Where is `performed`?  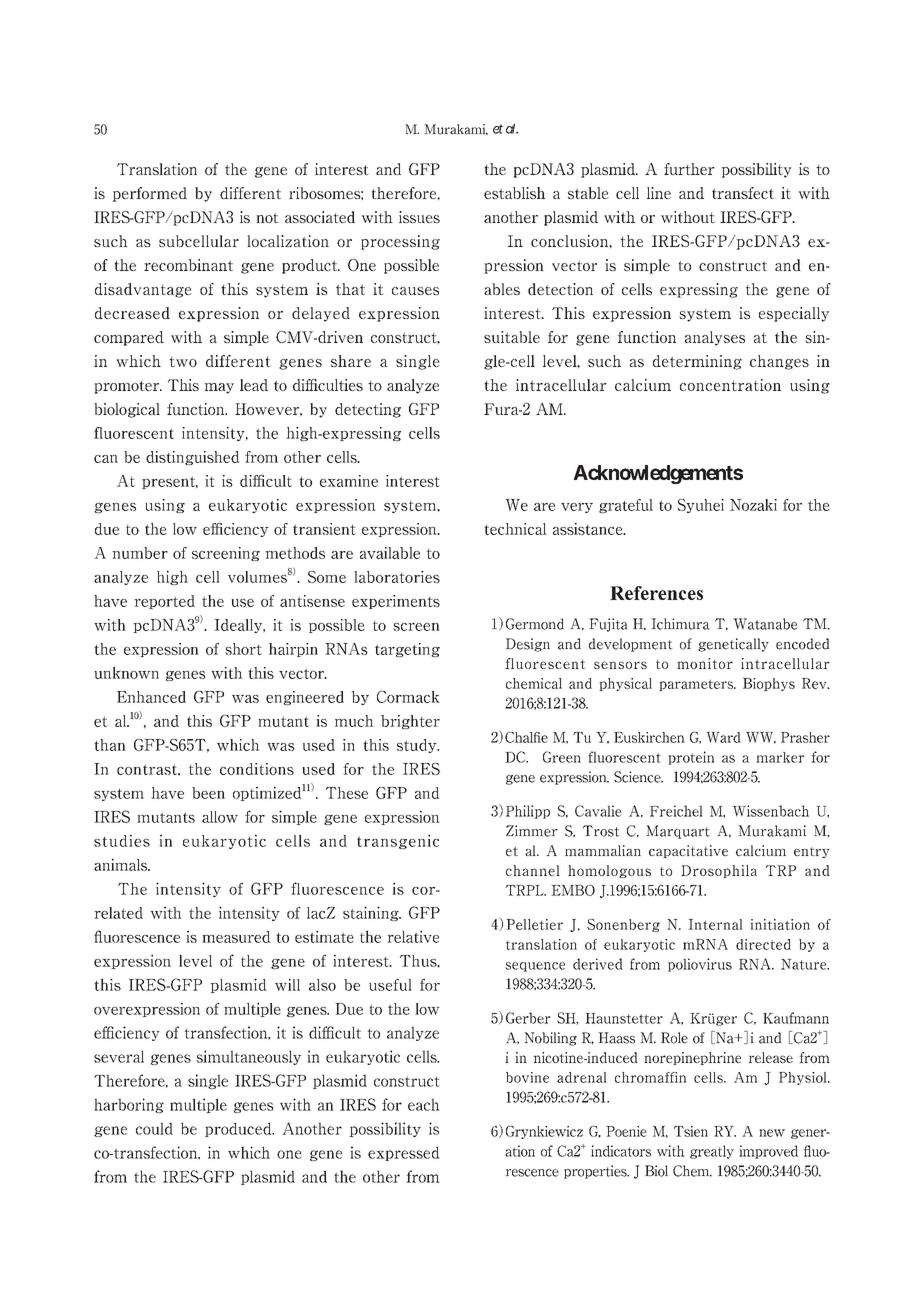 performed is located at coordinates (149, 194).
